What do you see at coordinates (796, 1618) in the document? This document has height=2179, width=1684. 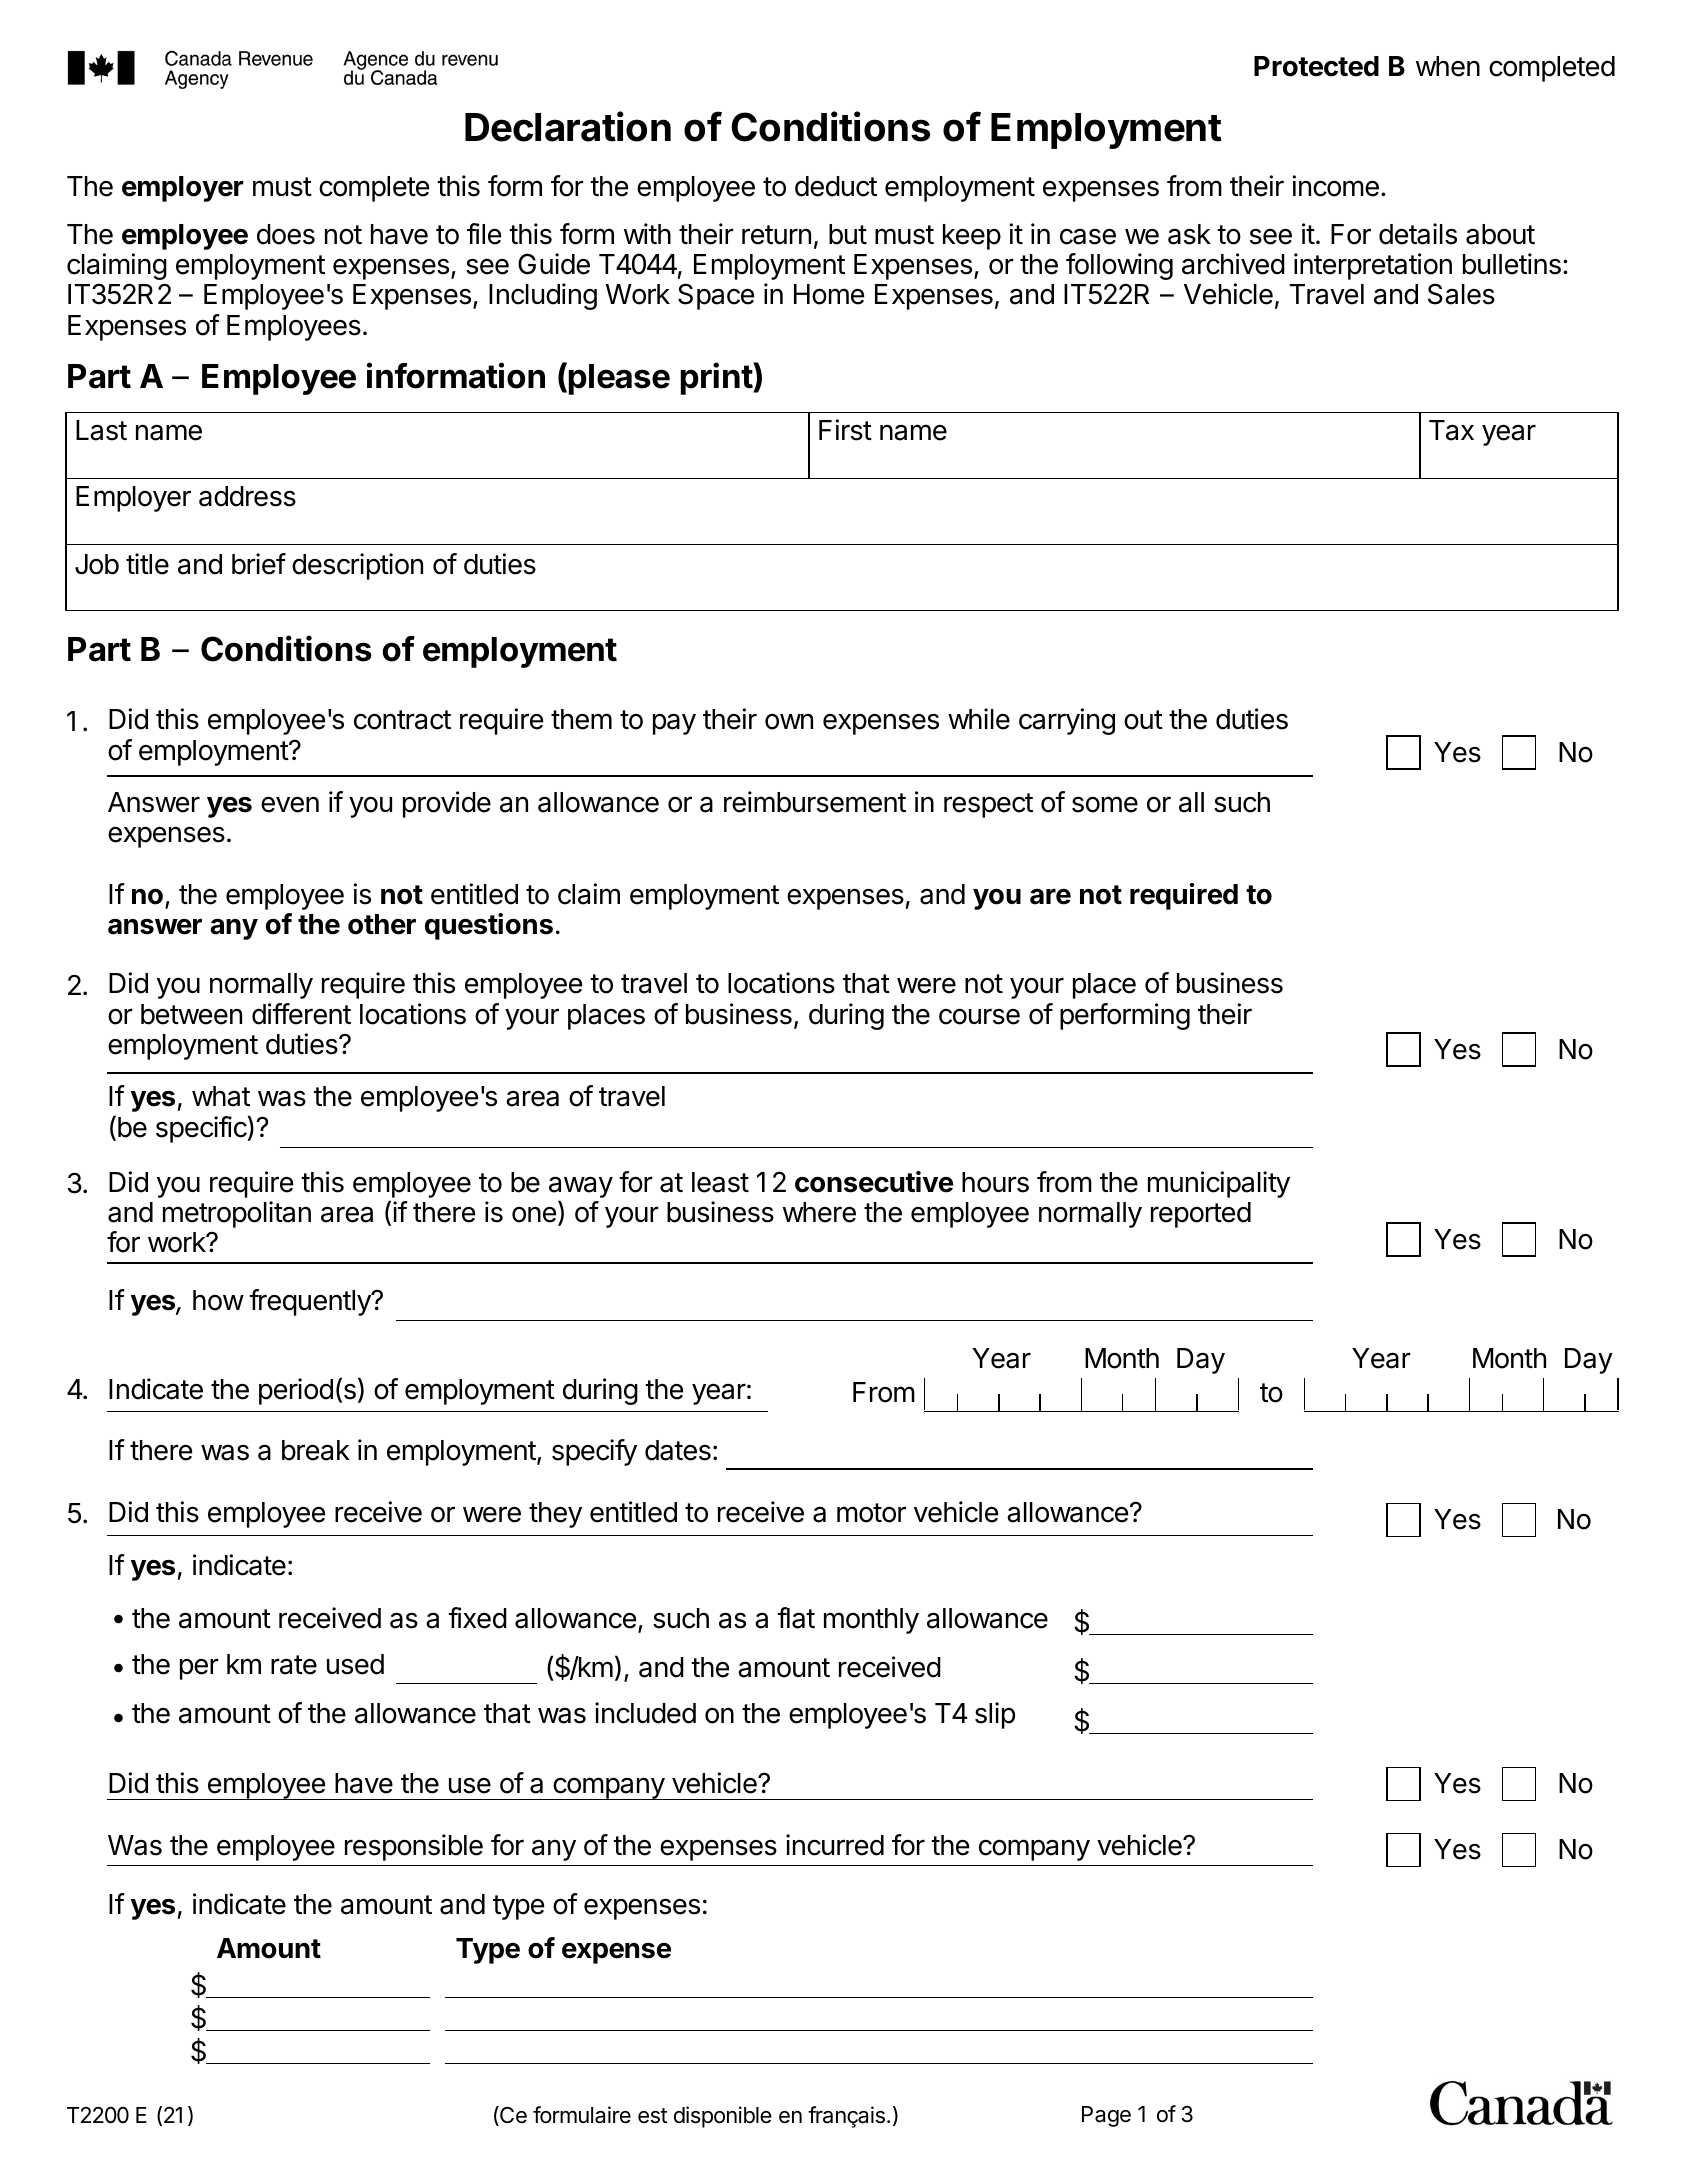 I see `flat` at bounding box center [796, 1618].
